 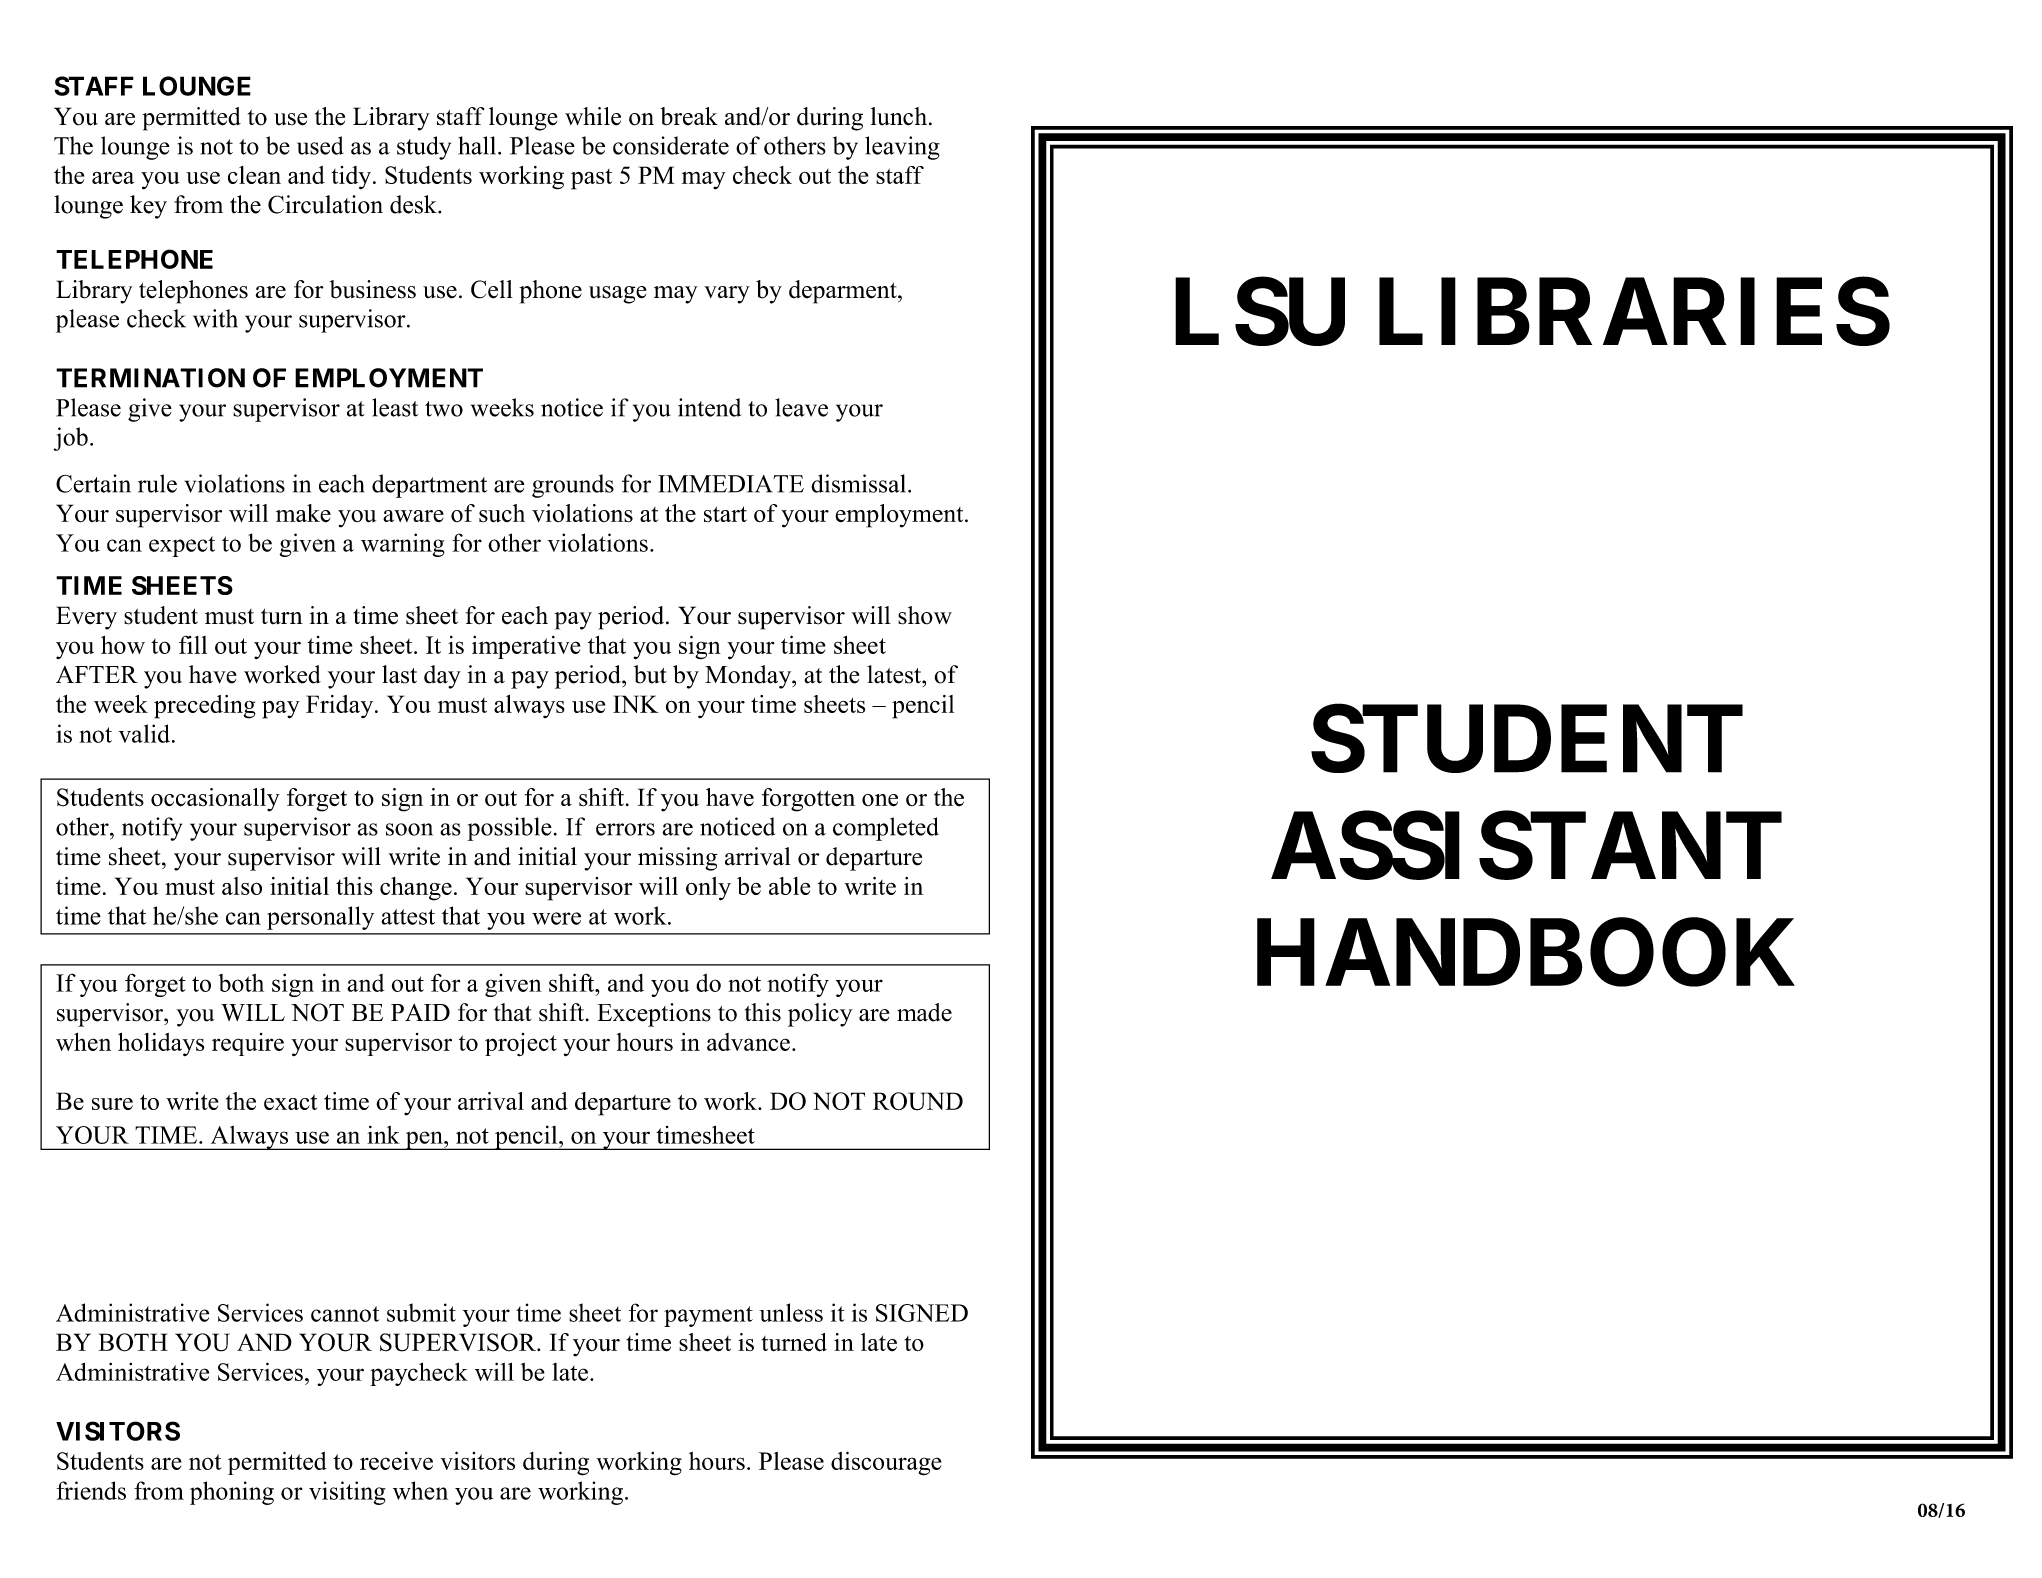 What do you see at coordinates (1260, 312) in the screenshot?
I see `LSU` at bounding box center [1260, 312].
